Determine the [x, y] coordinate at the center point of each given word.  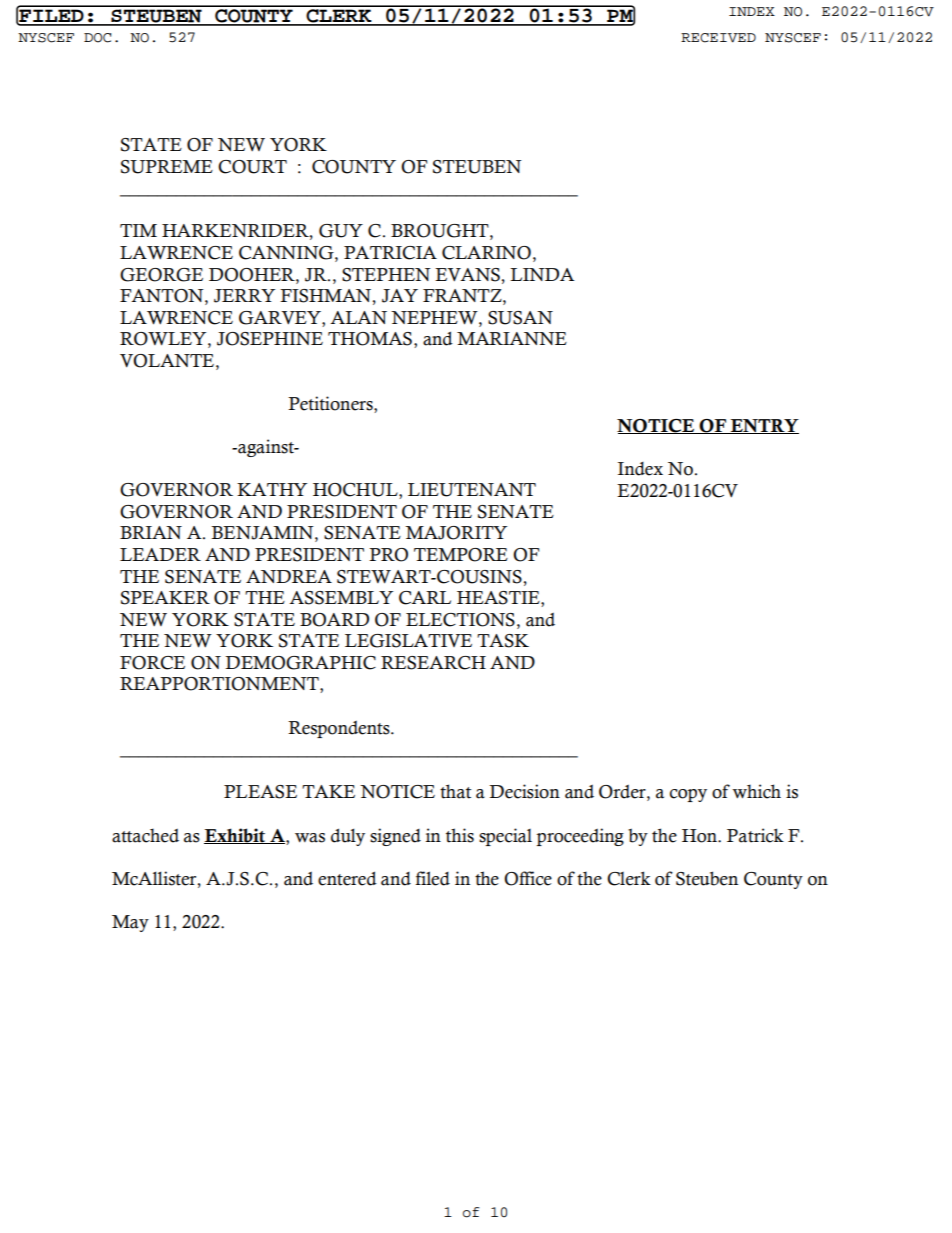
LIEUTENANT [472, 490]
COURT [252, 167]
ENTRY [764, 426]
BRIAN [151, 532]
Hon [700, 836]
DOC [97, 38]
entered [347, 878]
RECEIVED [718, 38]
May [130, 923]
